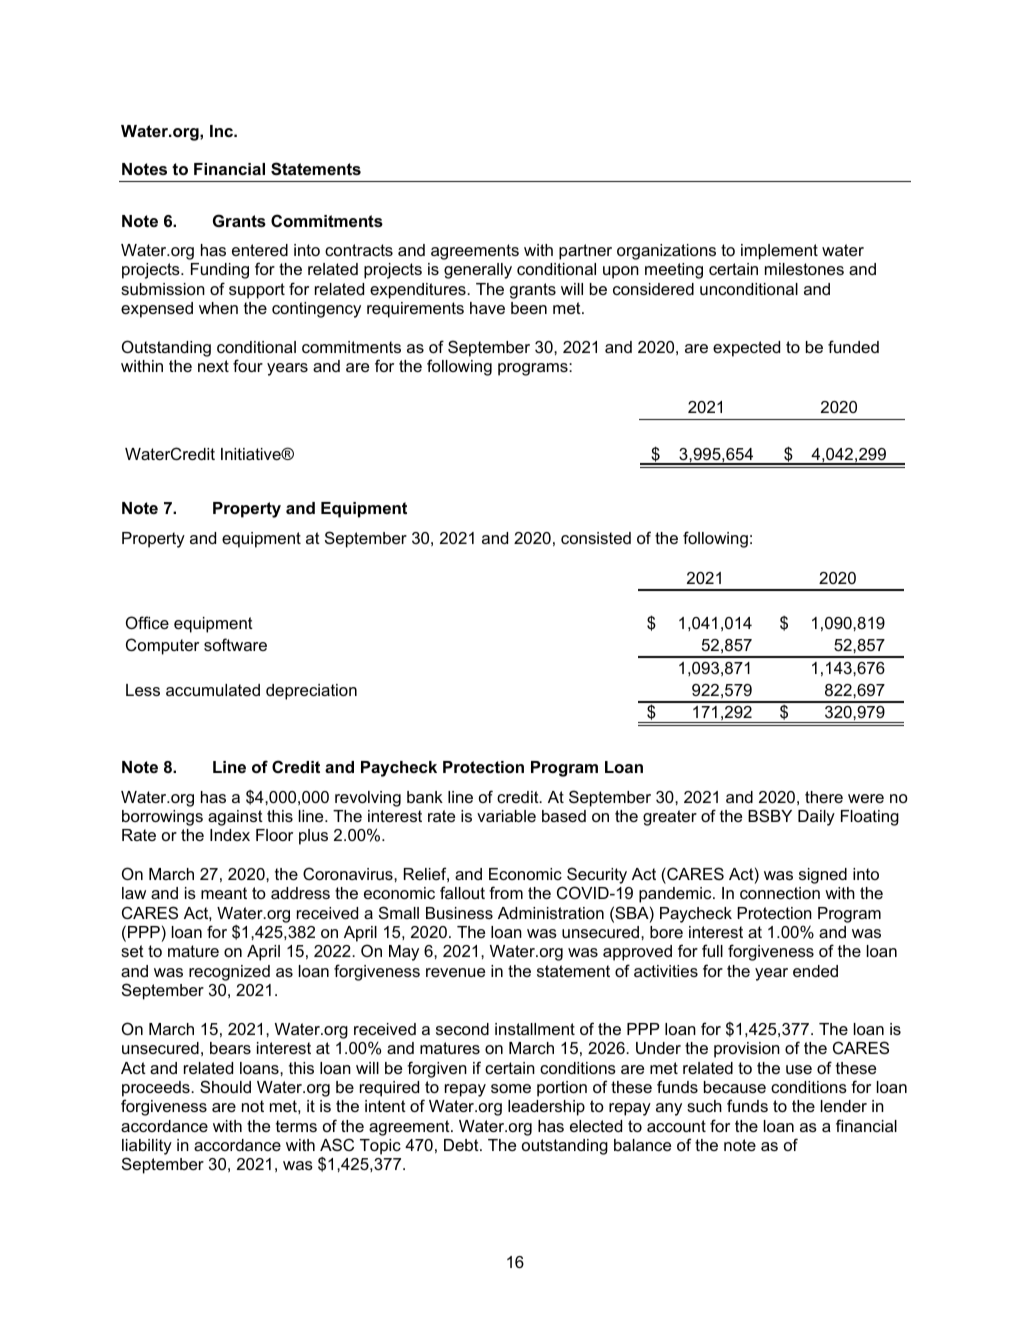 The height and width of the screenshot is (1333, 1030). What do you see at coordinates (511, 1088) in the screenshot?
I see `some` at bounding box center [511, 1088].
